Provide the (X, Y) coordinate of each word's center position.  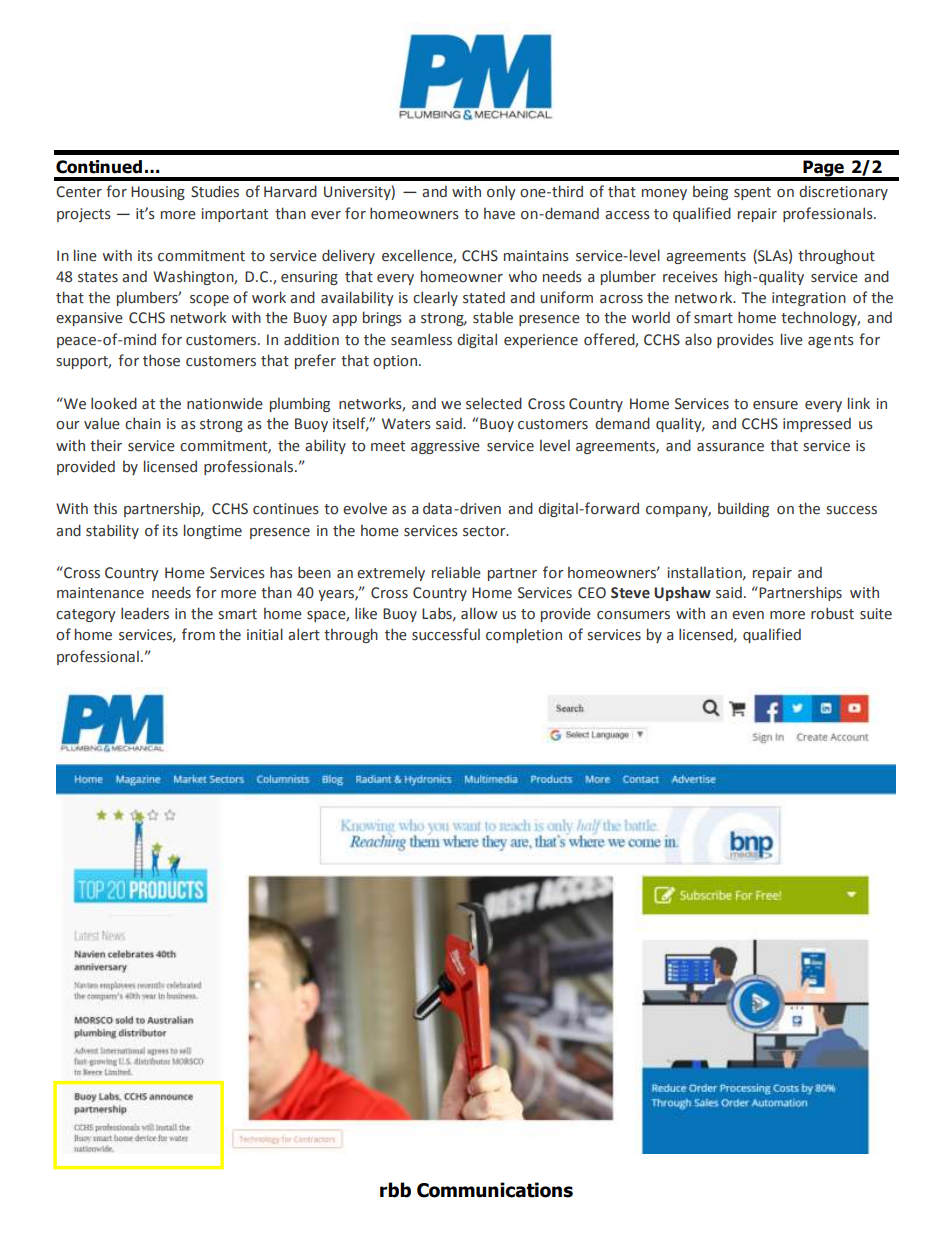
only (501, 192)
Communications (495, 1190)
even (748, 615)
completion (524, 635)
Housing (158, 193)
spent (752, 193)
